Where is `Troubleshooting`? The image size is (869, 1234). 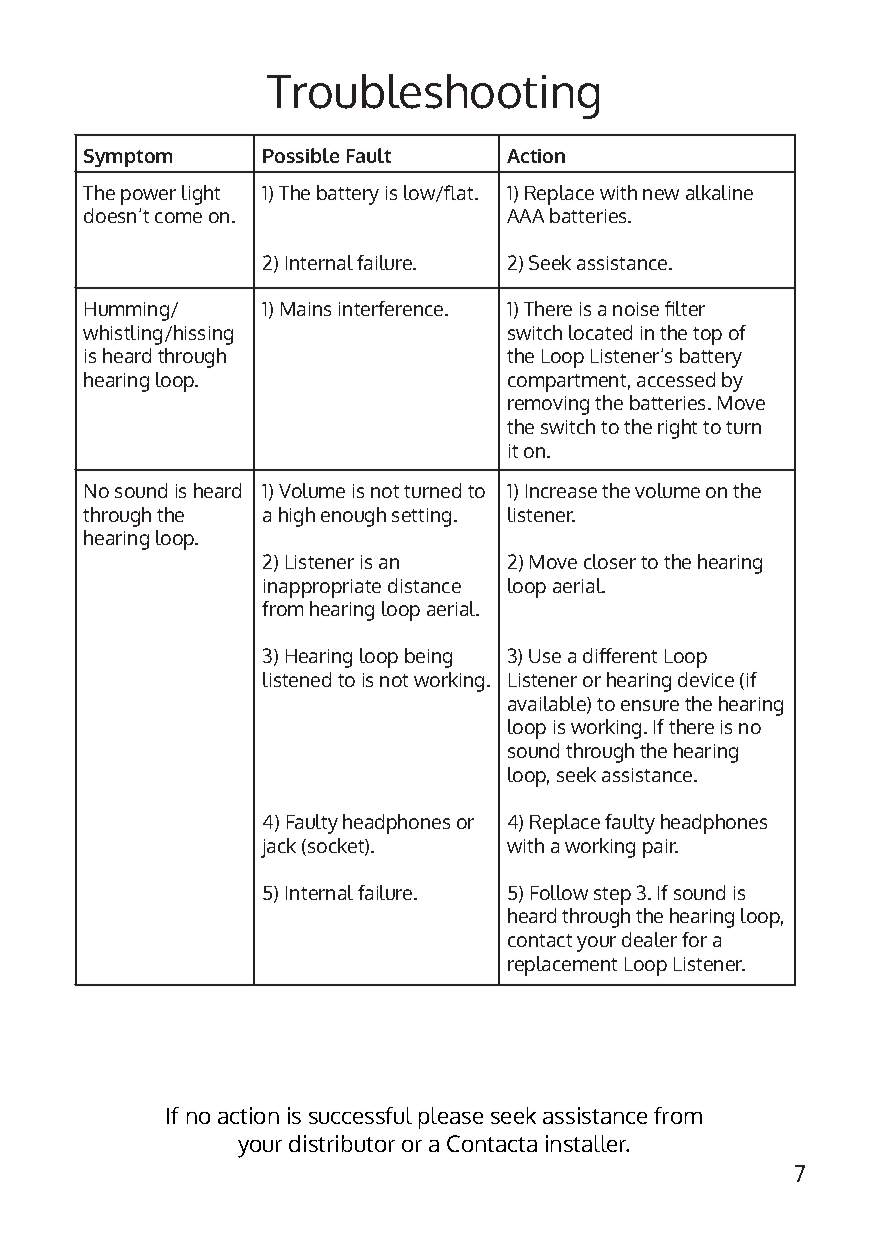
Troubleshooting is located at coordinates (433, 96).
